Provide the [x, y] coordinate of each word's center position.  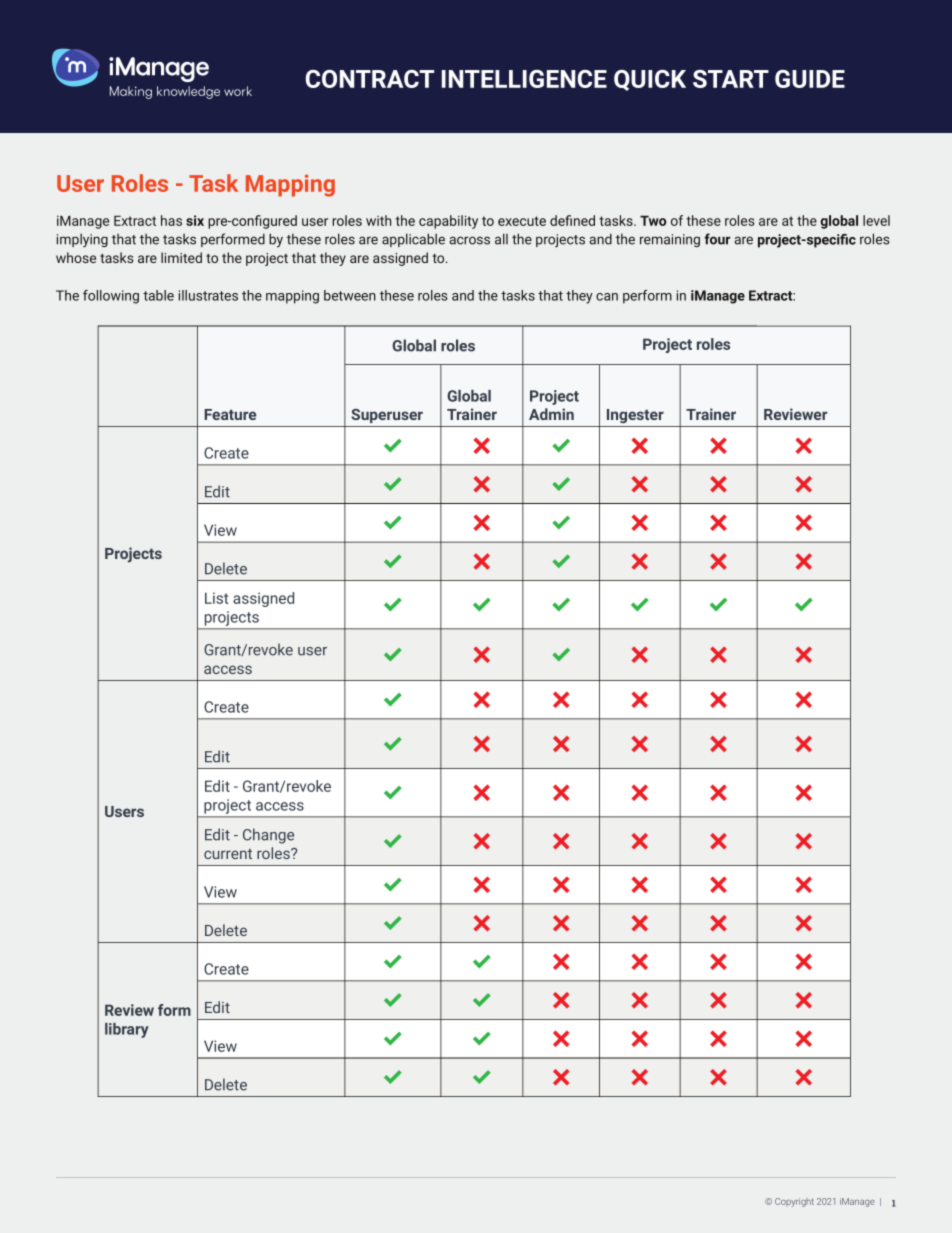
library [127, 1030]
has [171, 220]
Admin [551, 414]
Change [268, 836]
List [216, 598]
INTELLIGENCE [524, 79]
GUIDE [810, 79]
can [607, 297]
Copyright [794, 1202]
